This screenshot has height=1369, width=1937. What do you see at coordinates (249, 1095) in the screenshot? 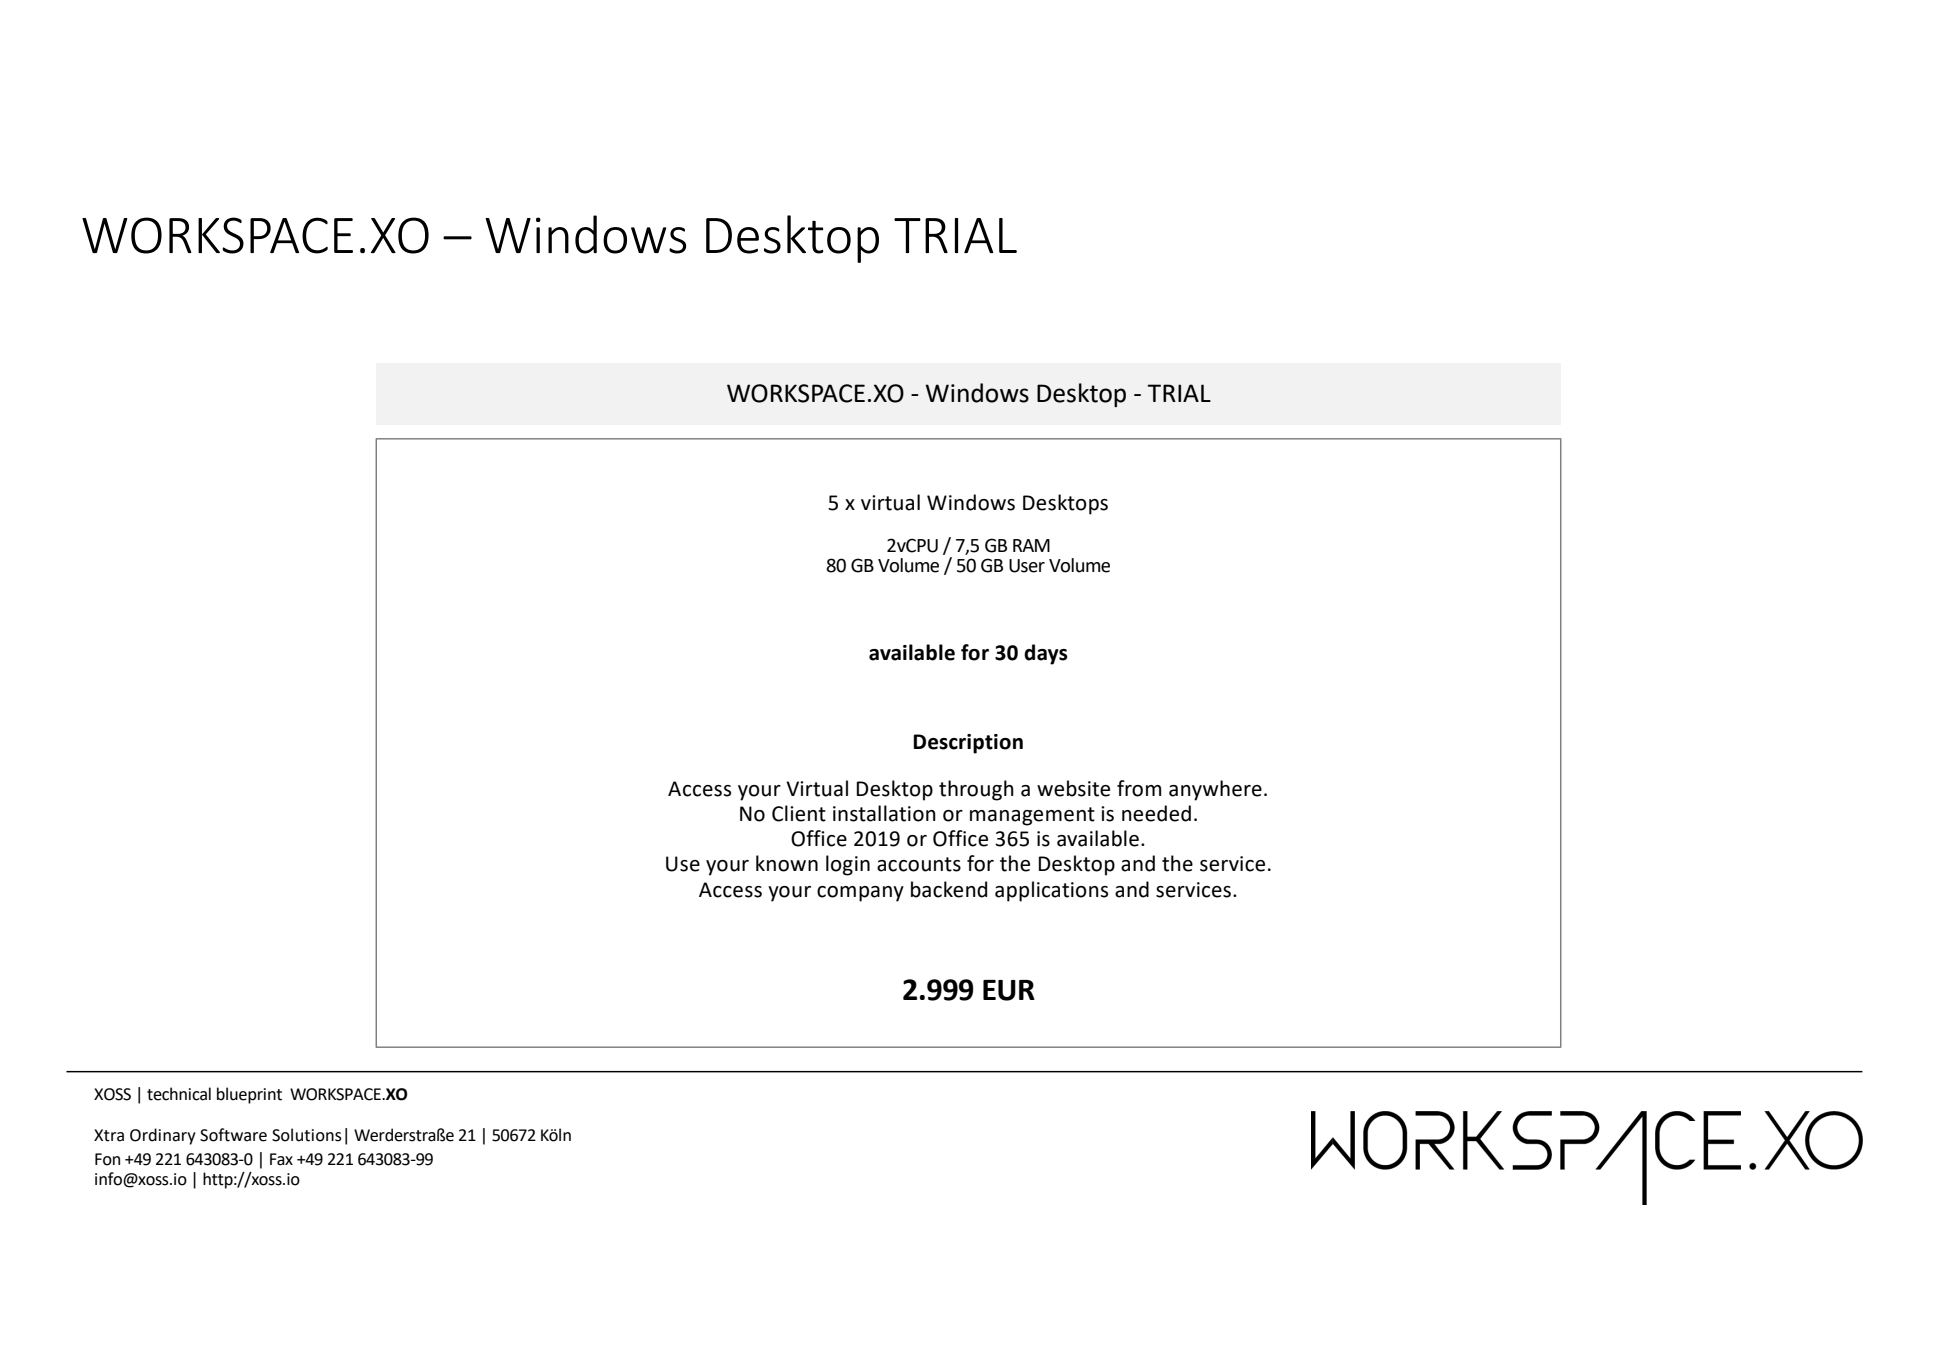
I see `blueprint` at bounding box center [249, 1095].
